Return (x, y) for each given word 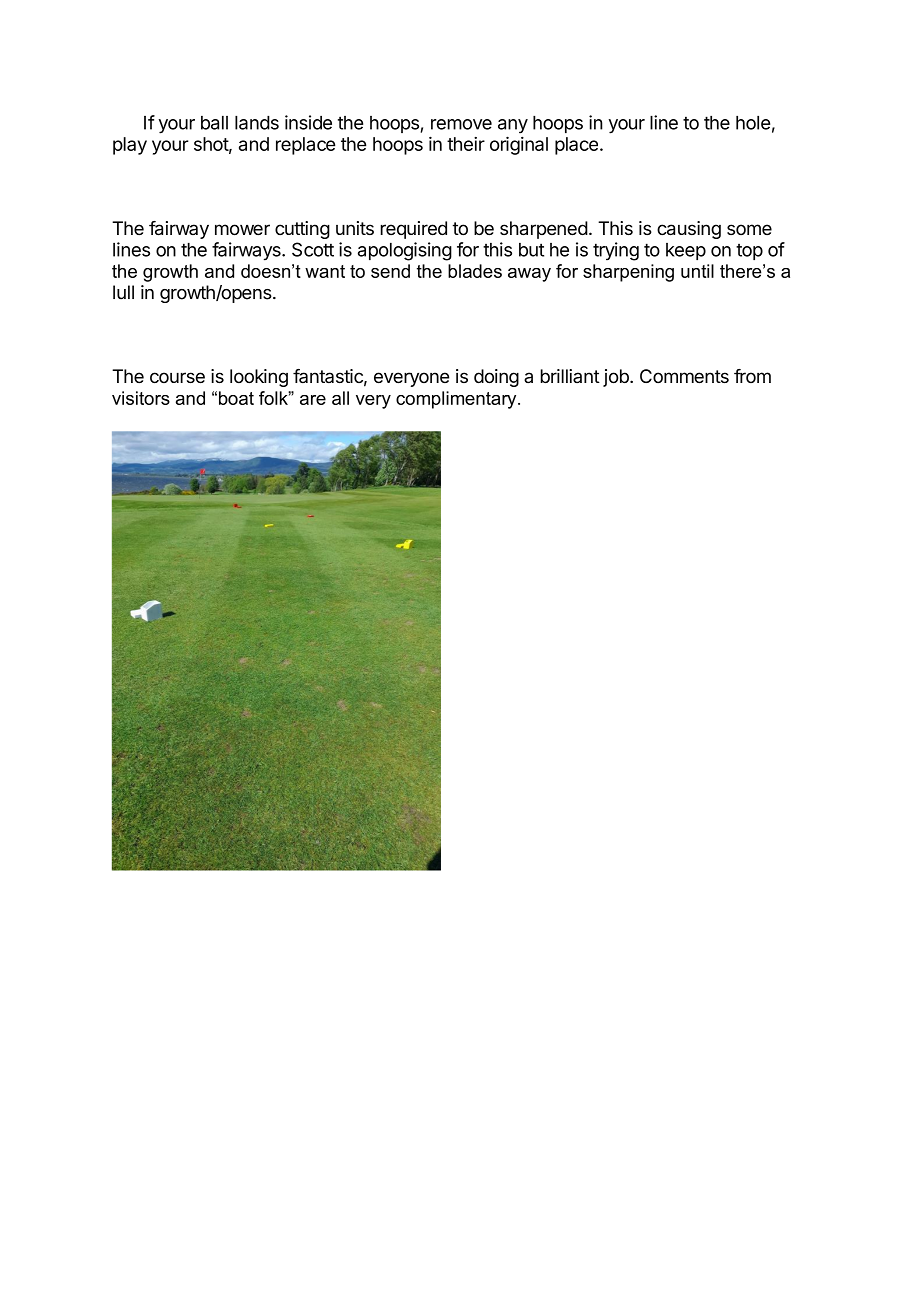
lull (123, 292)
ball (214, 123)
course (177, 378)
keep (686, 251)
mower (242, 230)
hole (753, 123)
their (466, 144)
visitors (141, 398)
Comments (684, 376)
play (130, 146)
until (697, 271)
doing (496, 378)
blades (475, 271)
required (414, 230)
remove (461, 124)
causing (689, 230)
